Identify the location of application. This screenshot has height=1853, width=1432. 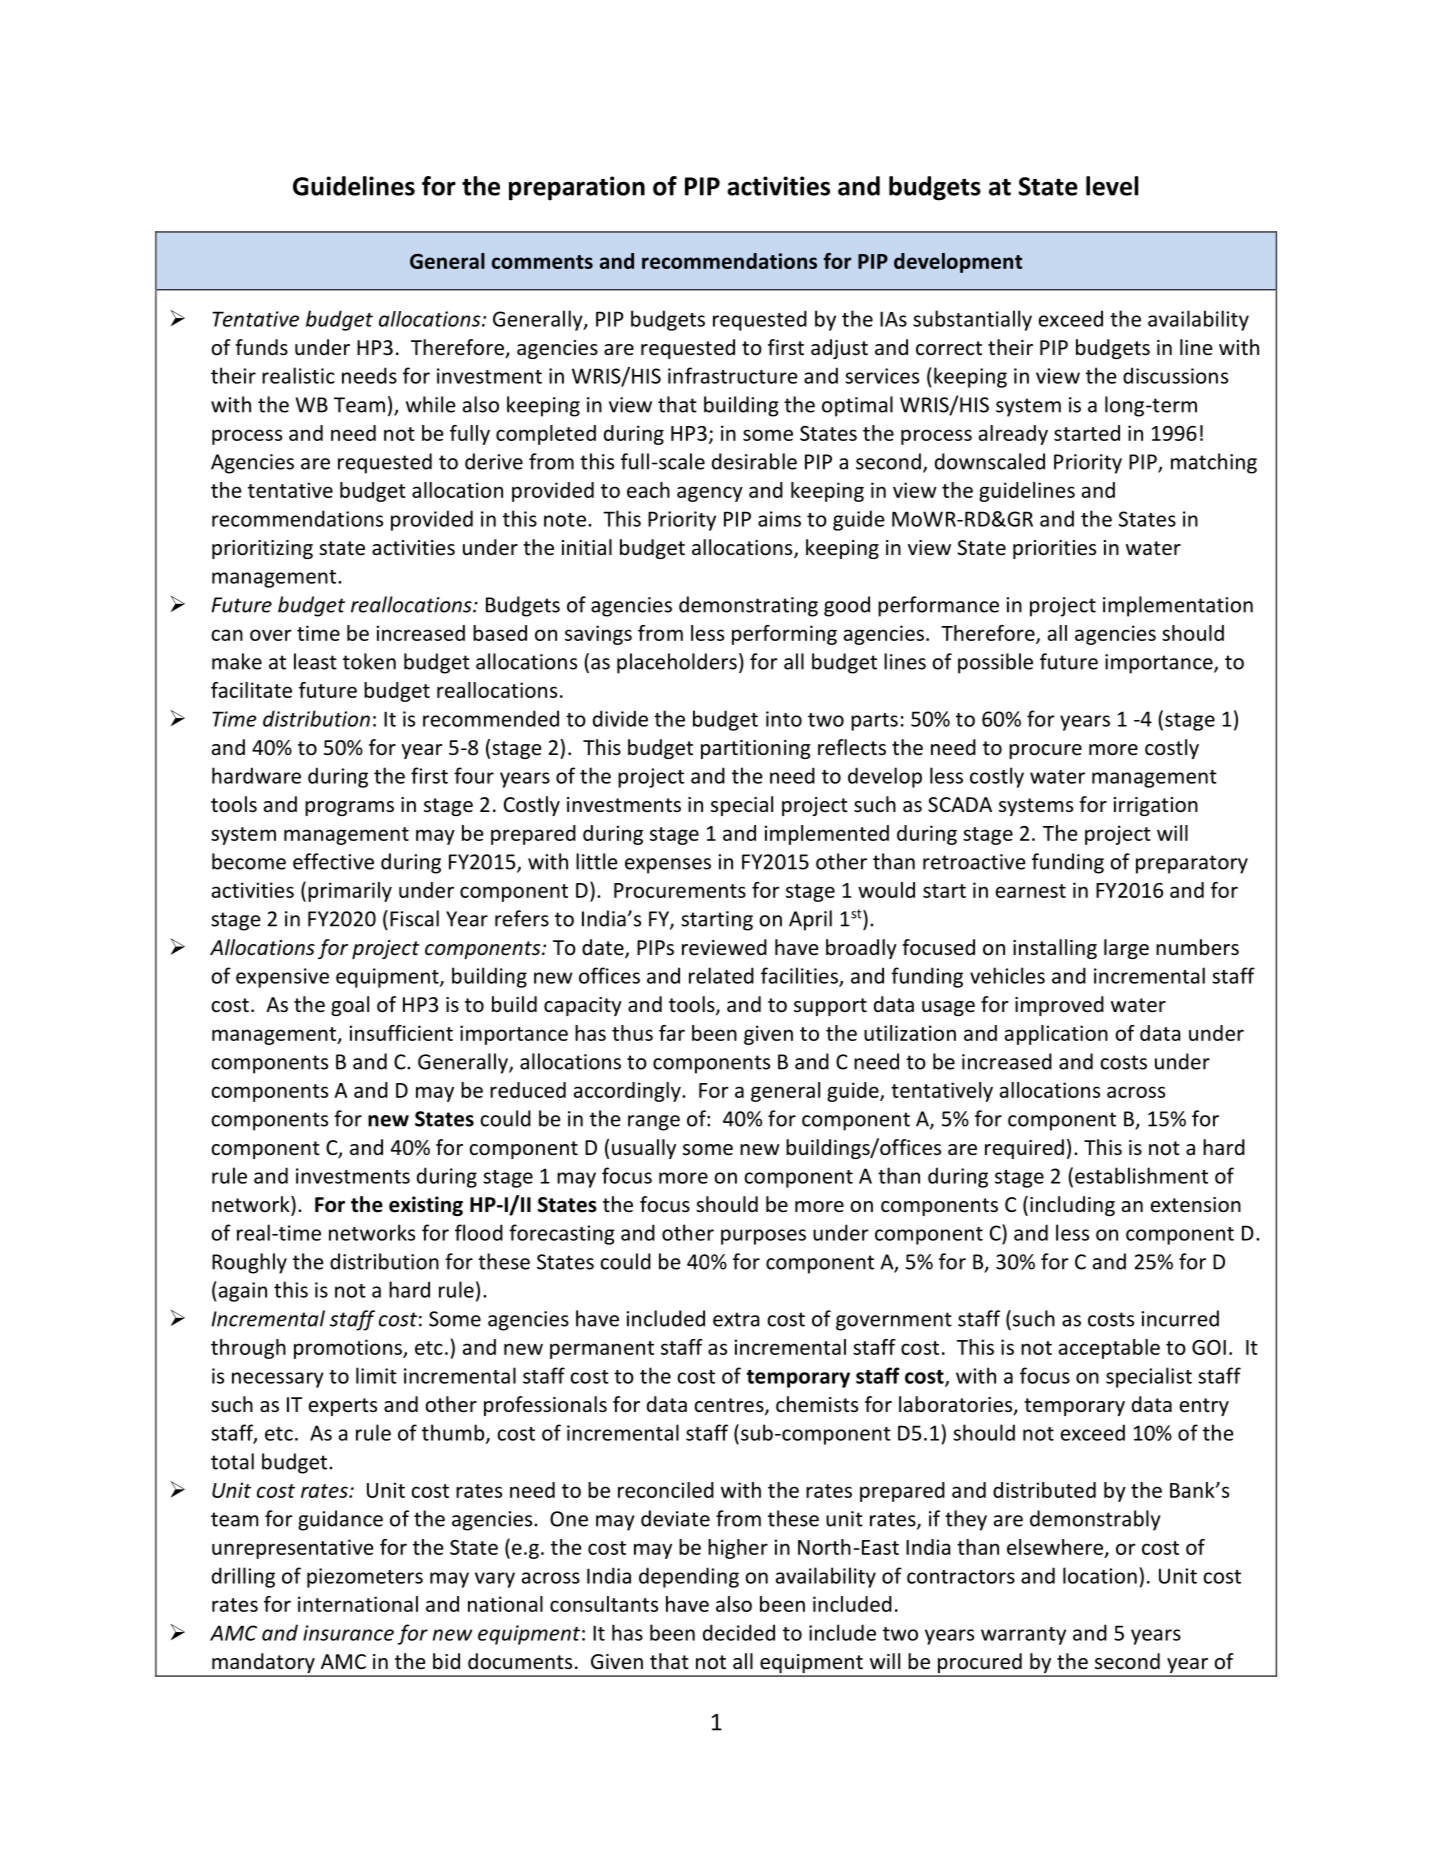
(1056, 1035).
